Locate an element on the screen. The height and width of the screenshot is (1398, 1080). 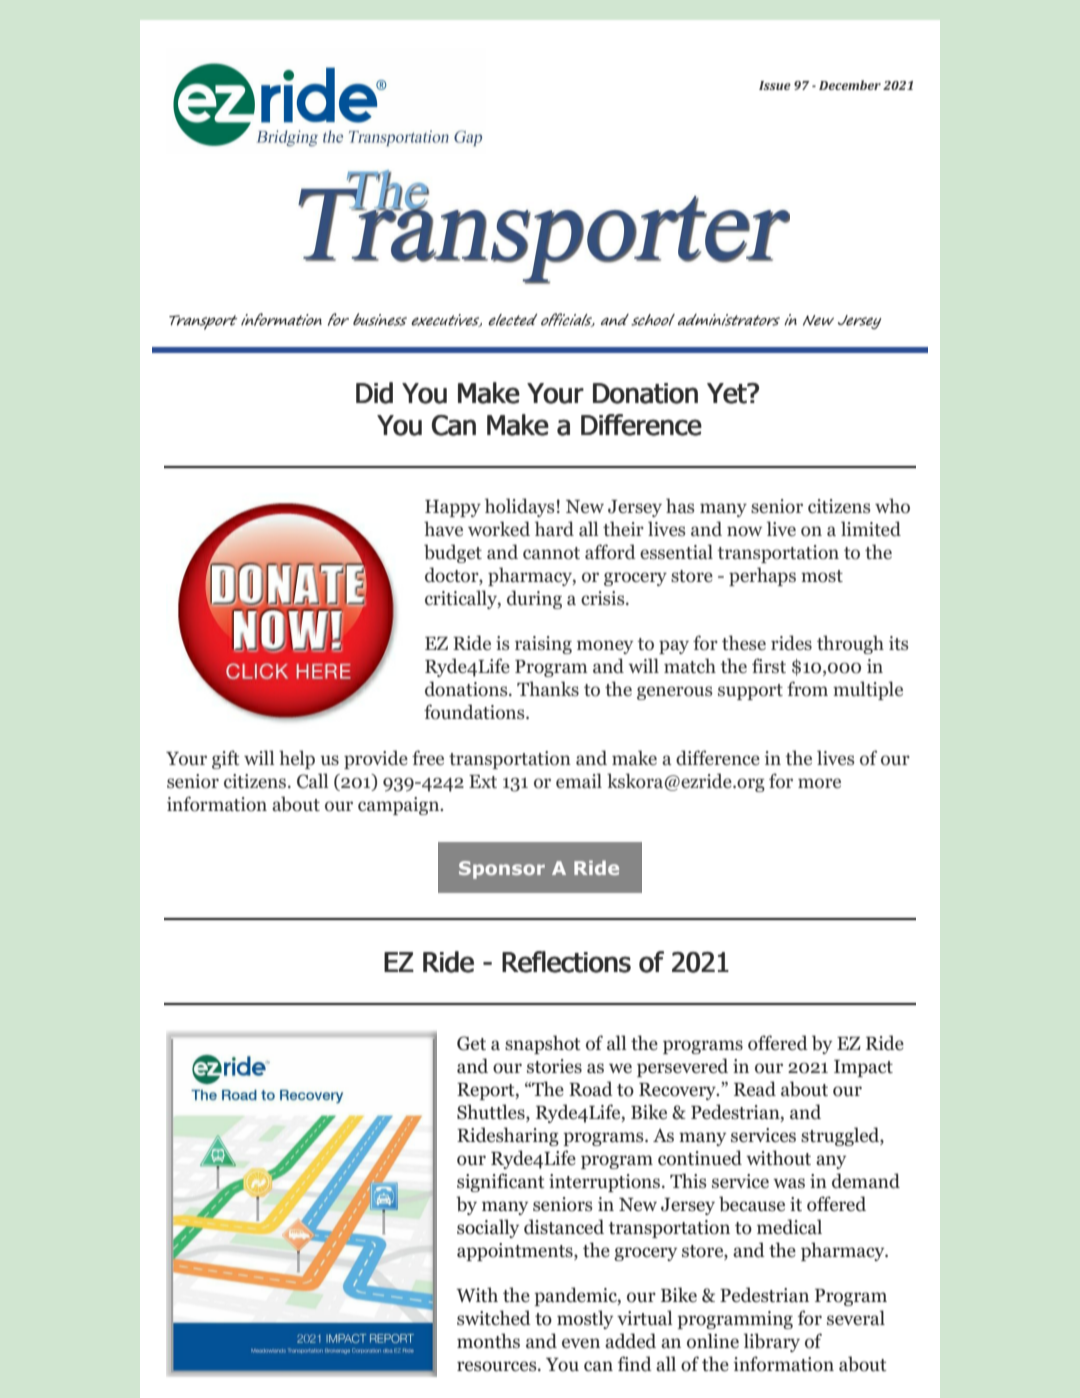
Report is located at coordinates (487, 1091).
